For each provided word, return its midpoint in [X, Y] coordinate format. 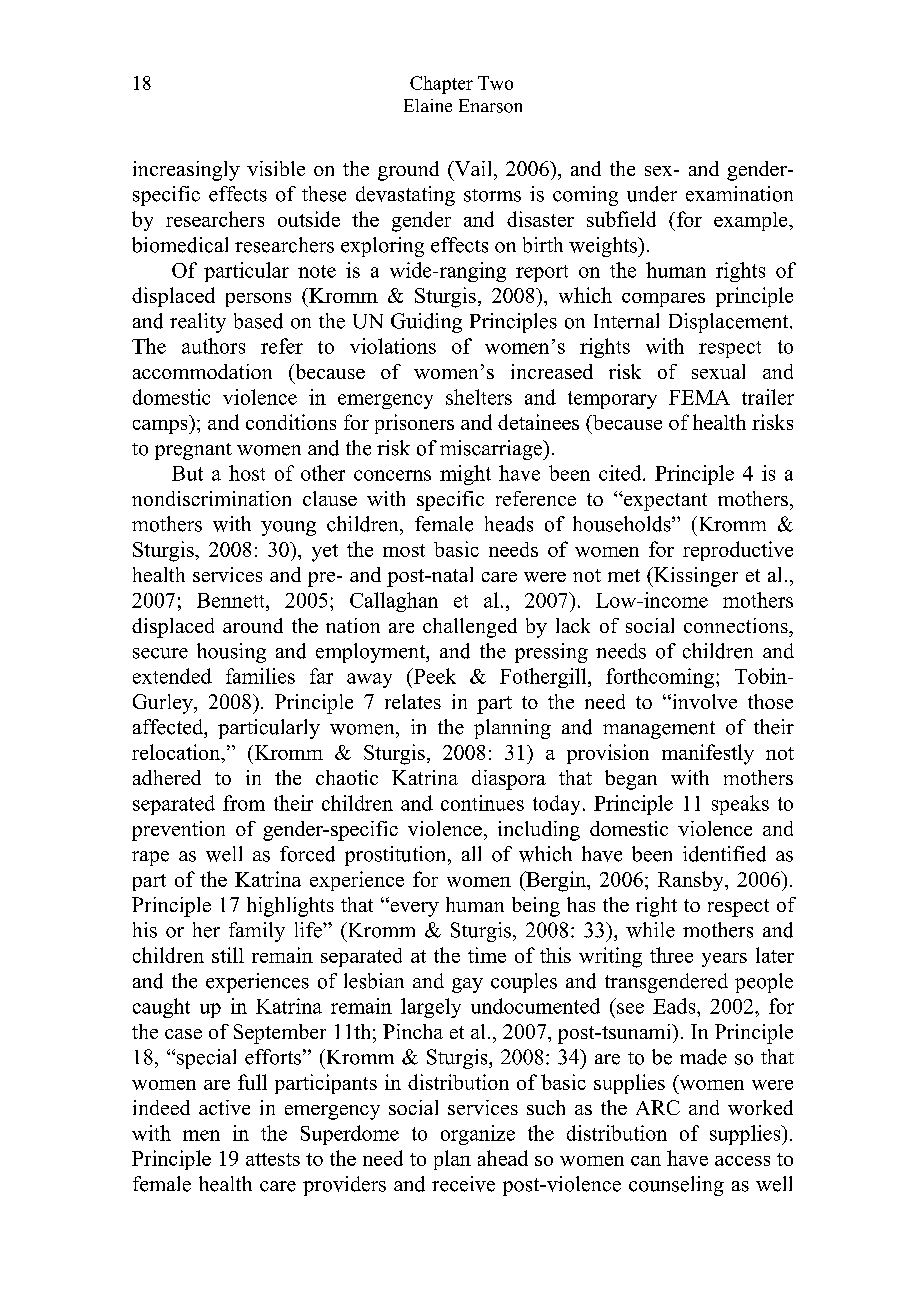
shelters [479, 397]
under [652, 194]
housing [231, 653]
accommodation [202, 371]
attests [273, 1159]
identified [724, 854]
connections [737, 625]
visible [276, 168]
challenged [470, 628]
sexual [718, 371]
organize [478, 1135]
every [413, 908]
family [257, 932]
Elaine [428, 105]
